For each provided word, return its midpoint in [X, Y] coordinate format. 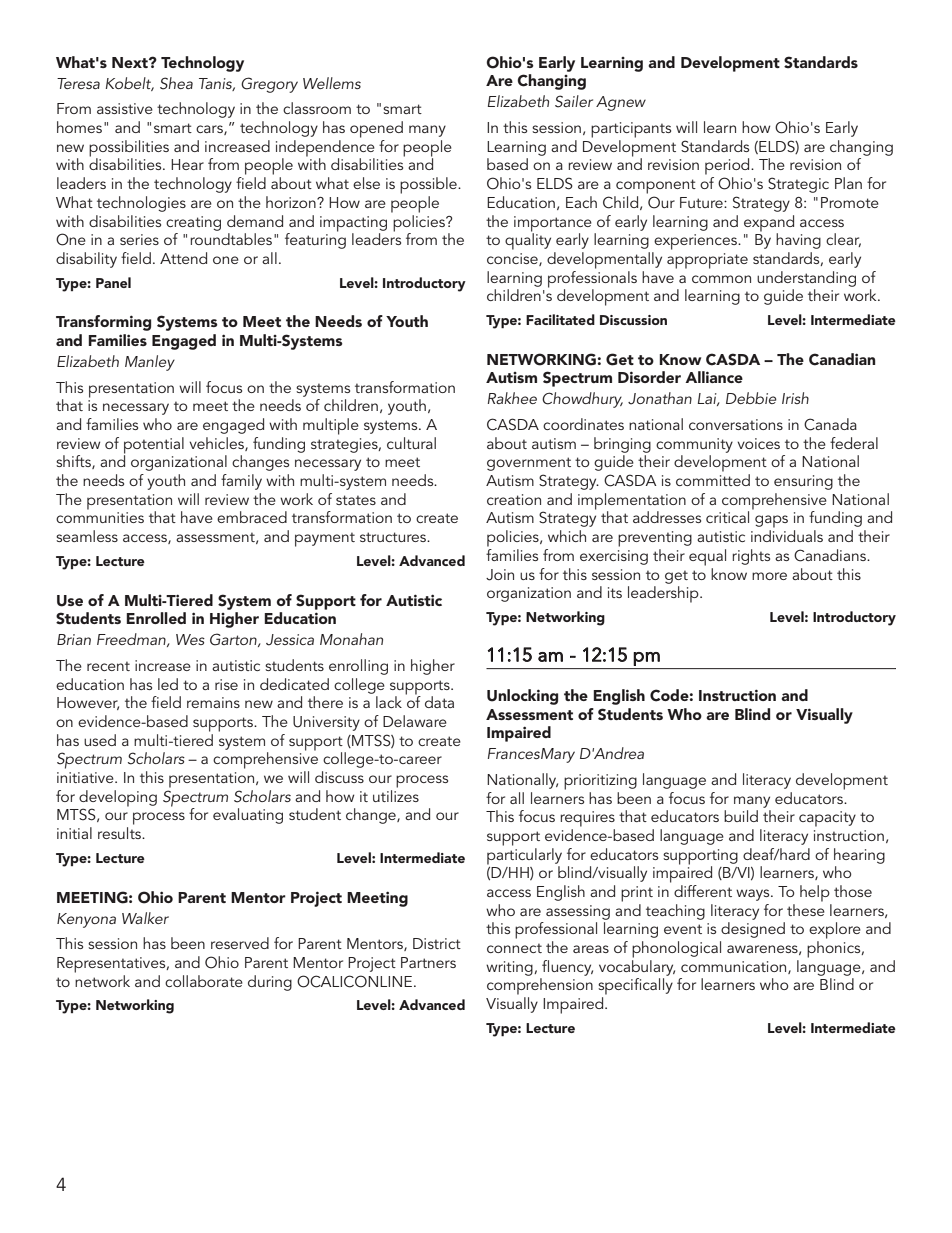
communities [100, 517]
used [100, 740]
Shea [176, 83]
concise [513, 259]
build [741, 816]
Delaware [415, 721]
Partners [428, 962]
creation [514, 499]
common [721, 279]
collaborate [204, 981]
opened [376, 129]
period [728, 166]
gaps [771, 521]
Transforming [103, 323]
